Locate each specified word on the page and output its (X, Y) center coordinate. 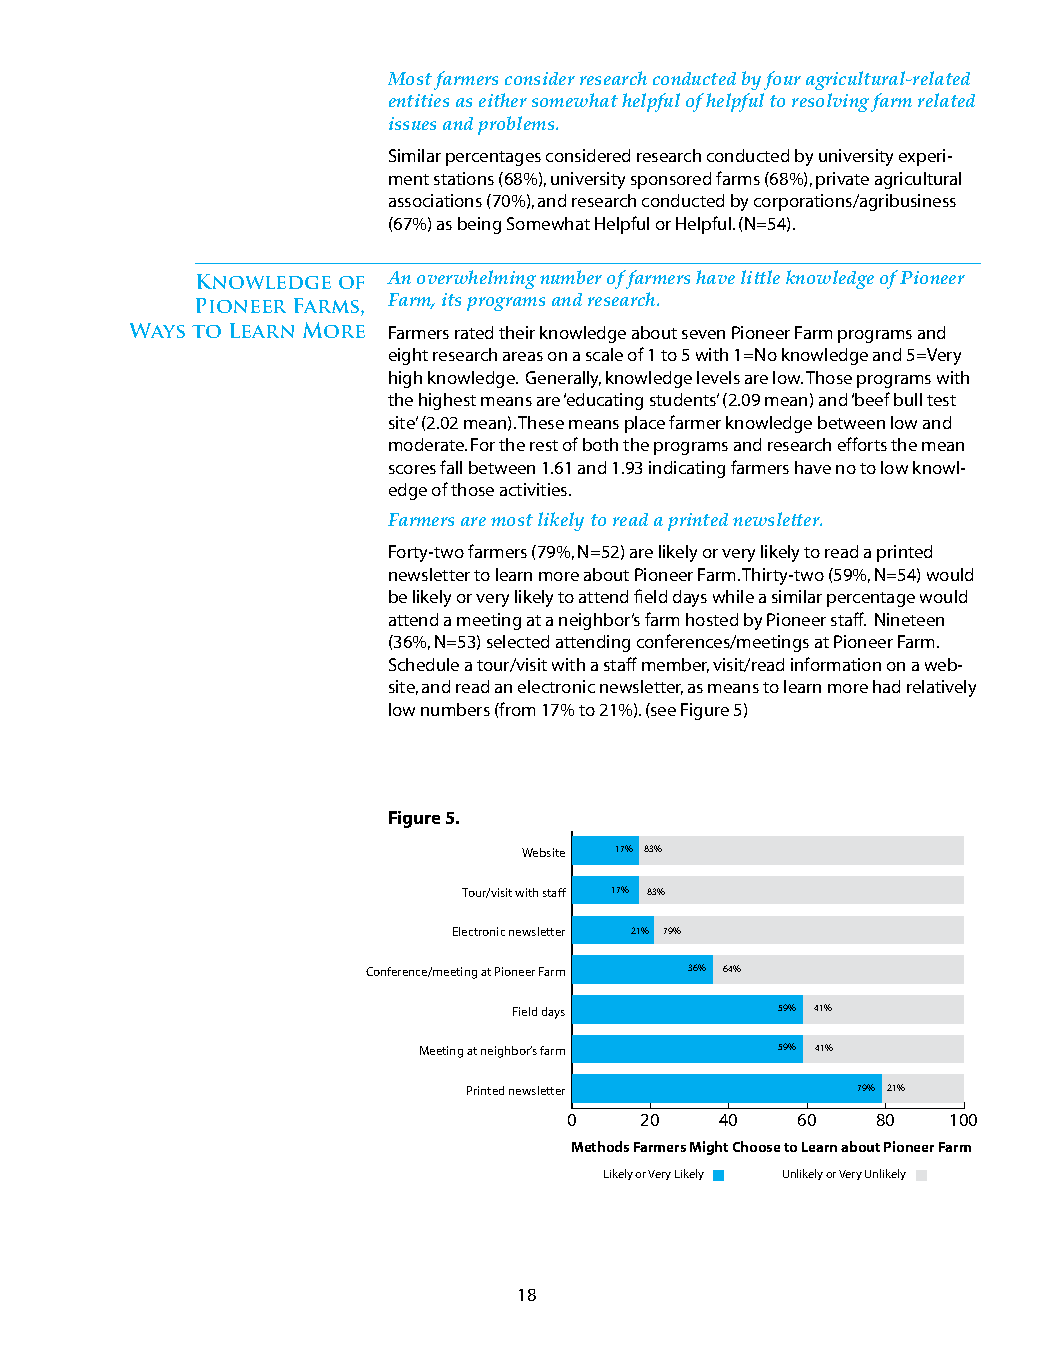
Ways (157, 330)
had (886, 686)
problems (517, 125)
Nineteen (909, 619)
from (516, 709)
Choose (756, 1146)
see (663, 711)
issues (412, 123)
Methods (600, 1146)
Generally (563, 379)
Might (709, 1148)
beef (872, 399)
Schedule (424, 664)
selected (518, 641)
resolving (830, 102)
